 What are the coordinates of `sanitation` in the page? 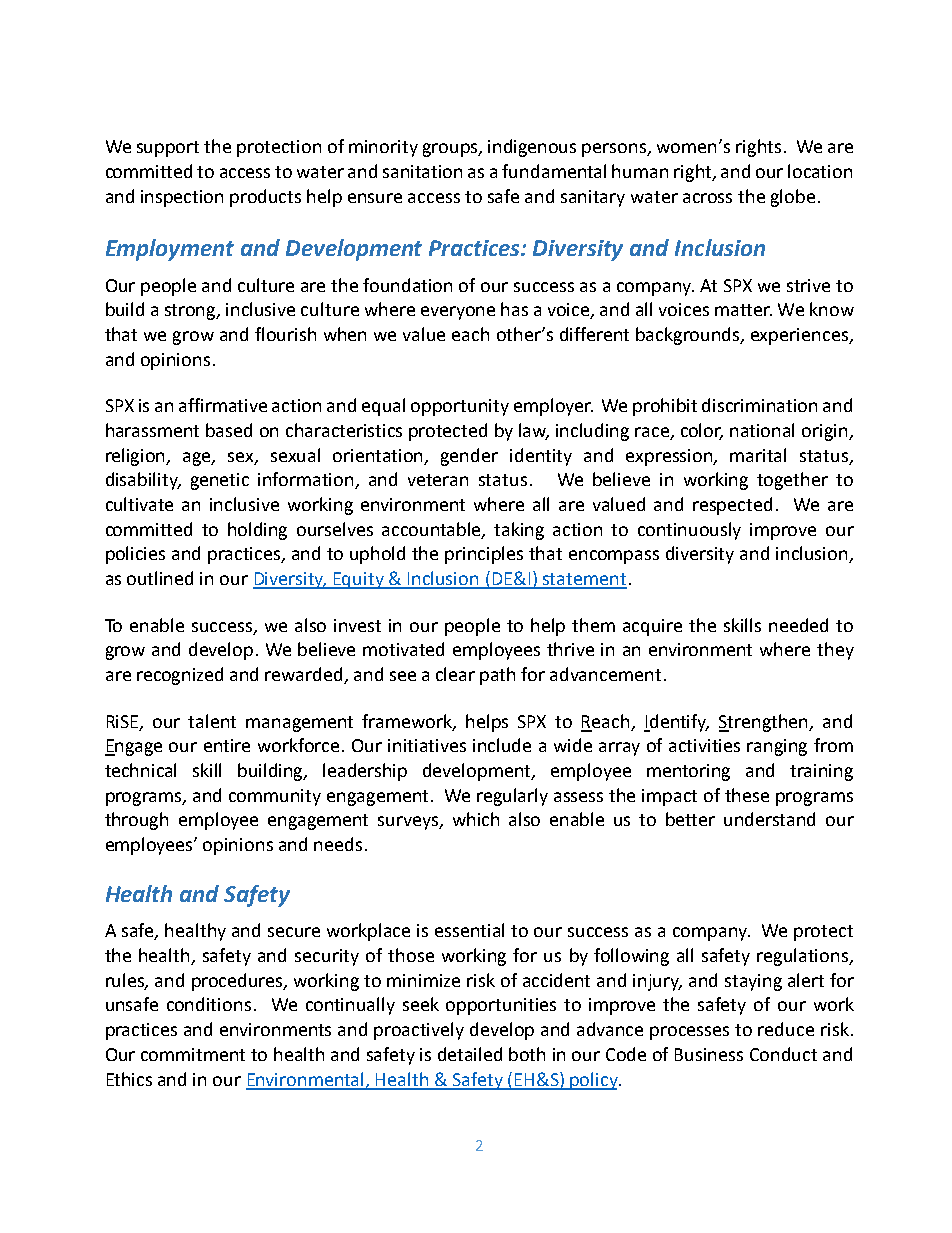 It's located at (422, 171).
